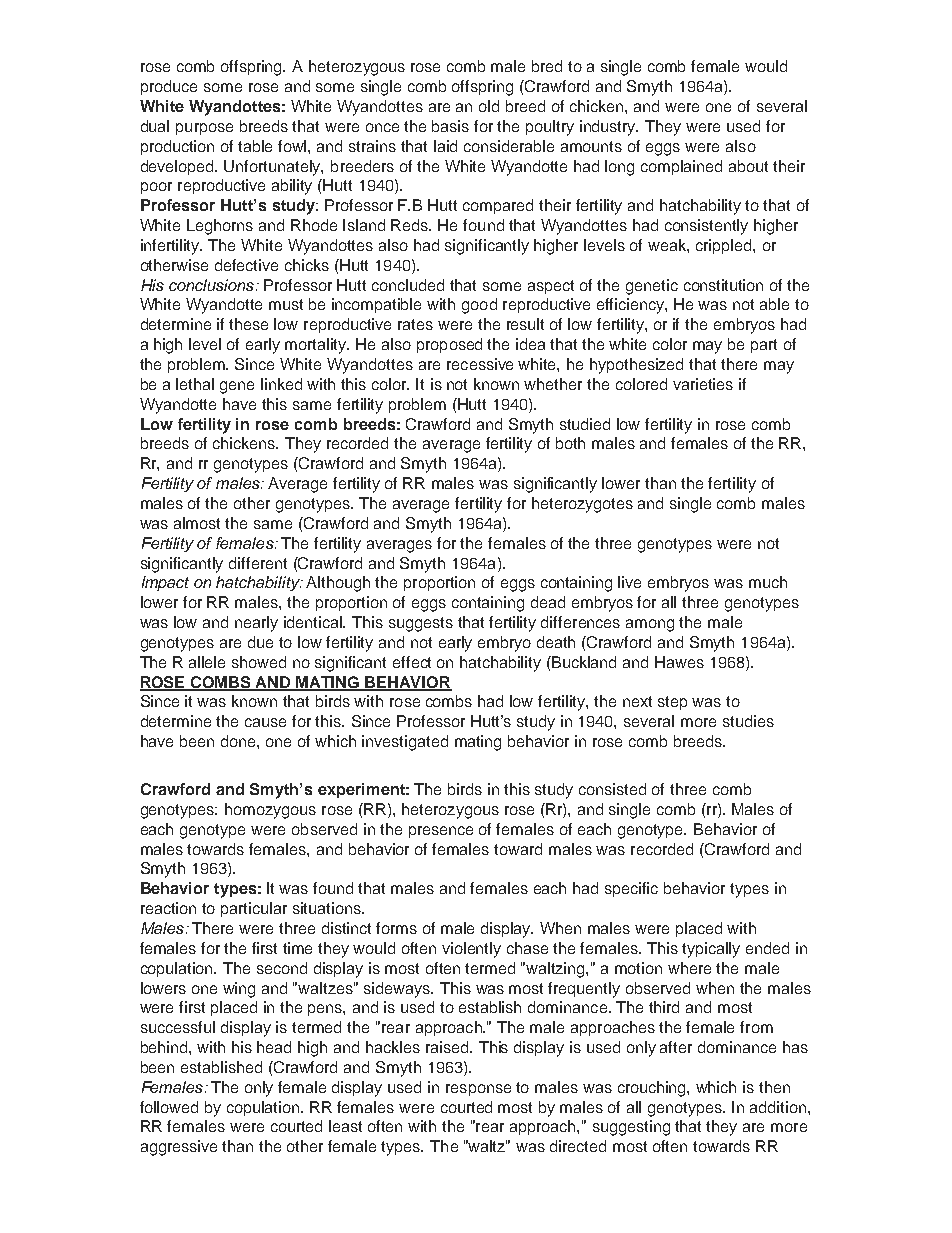 This screenshot has height=1233, width=952. What do you see at coordinates (478, 1090) in the screenshot?
I see `response` at bounding box center [478, 1090].
